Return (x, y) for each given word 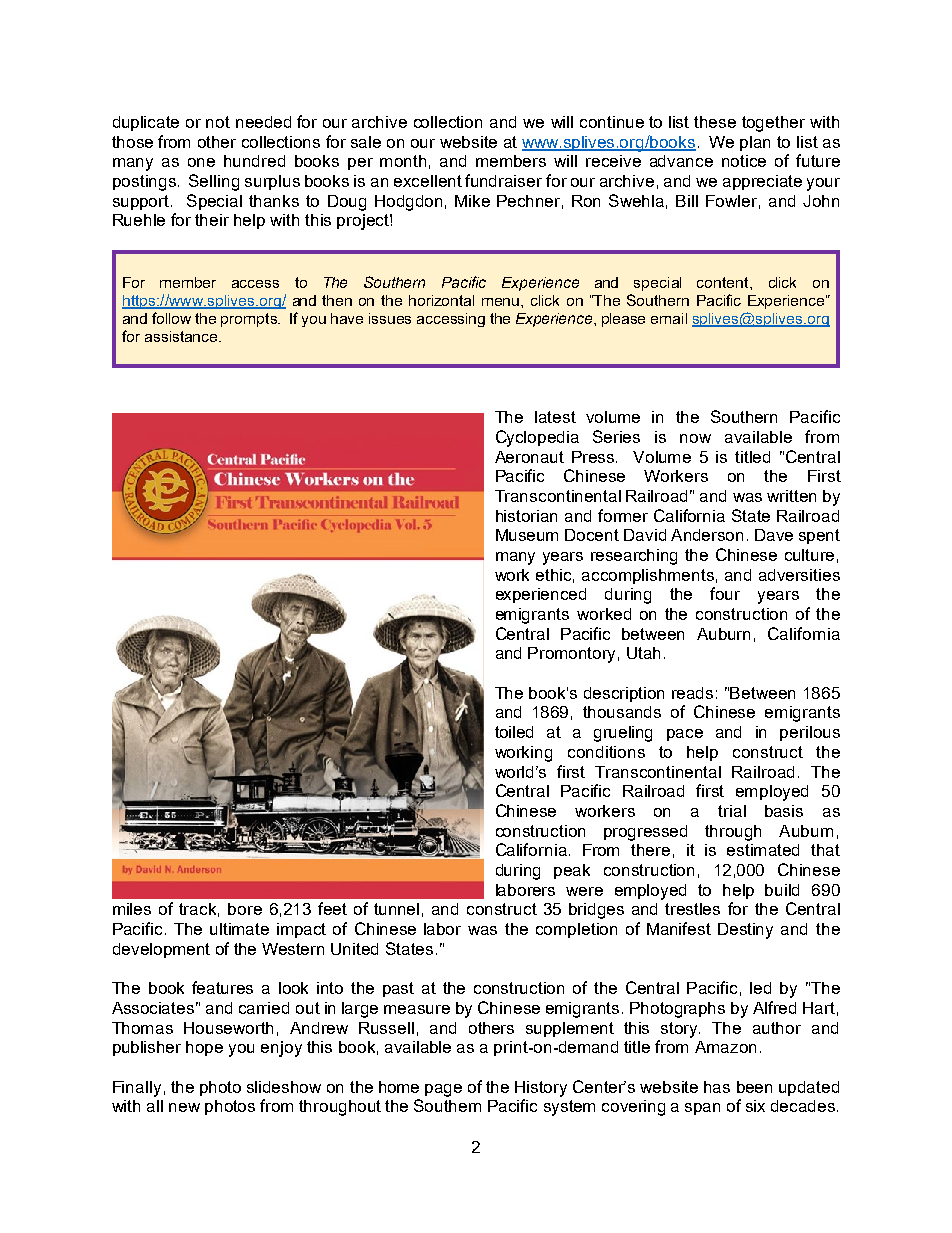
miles (132, 909)
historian (526, 516)
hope (204, 1048)
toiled (514, 732)
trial (732, 811)
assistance (182, 336)
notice (744, 161)
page (443, 1090)
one (201, 162)
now (695, 438)
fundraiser (503, 180)
